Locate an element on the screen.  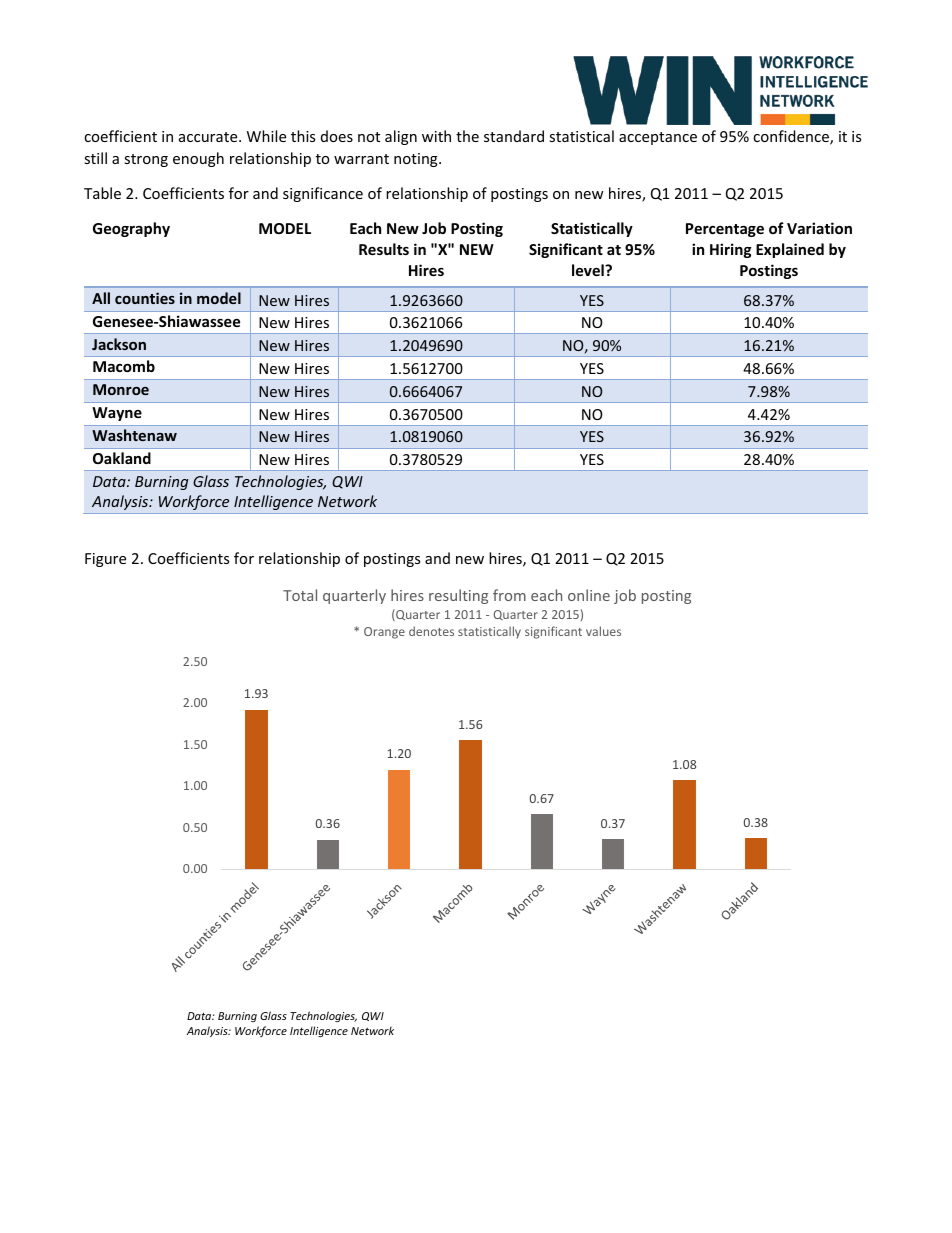
confidence is located at coordinates (792, 137).
